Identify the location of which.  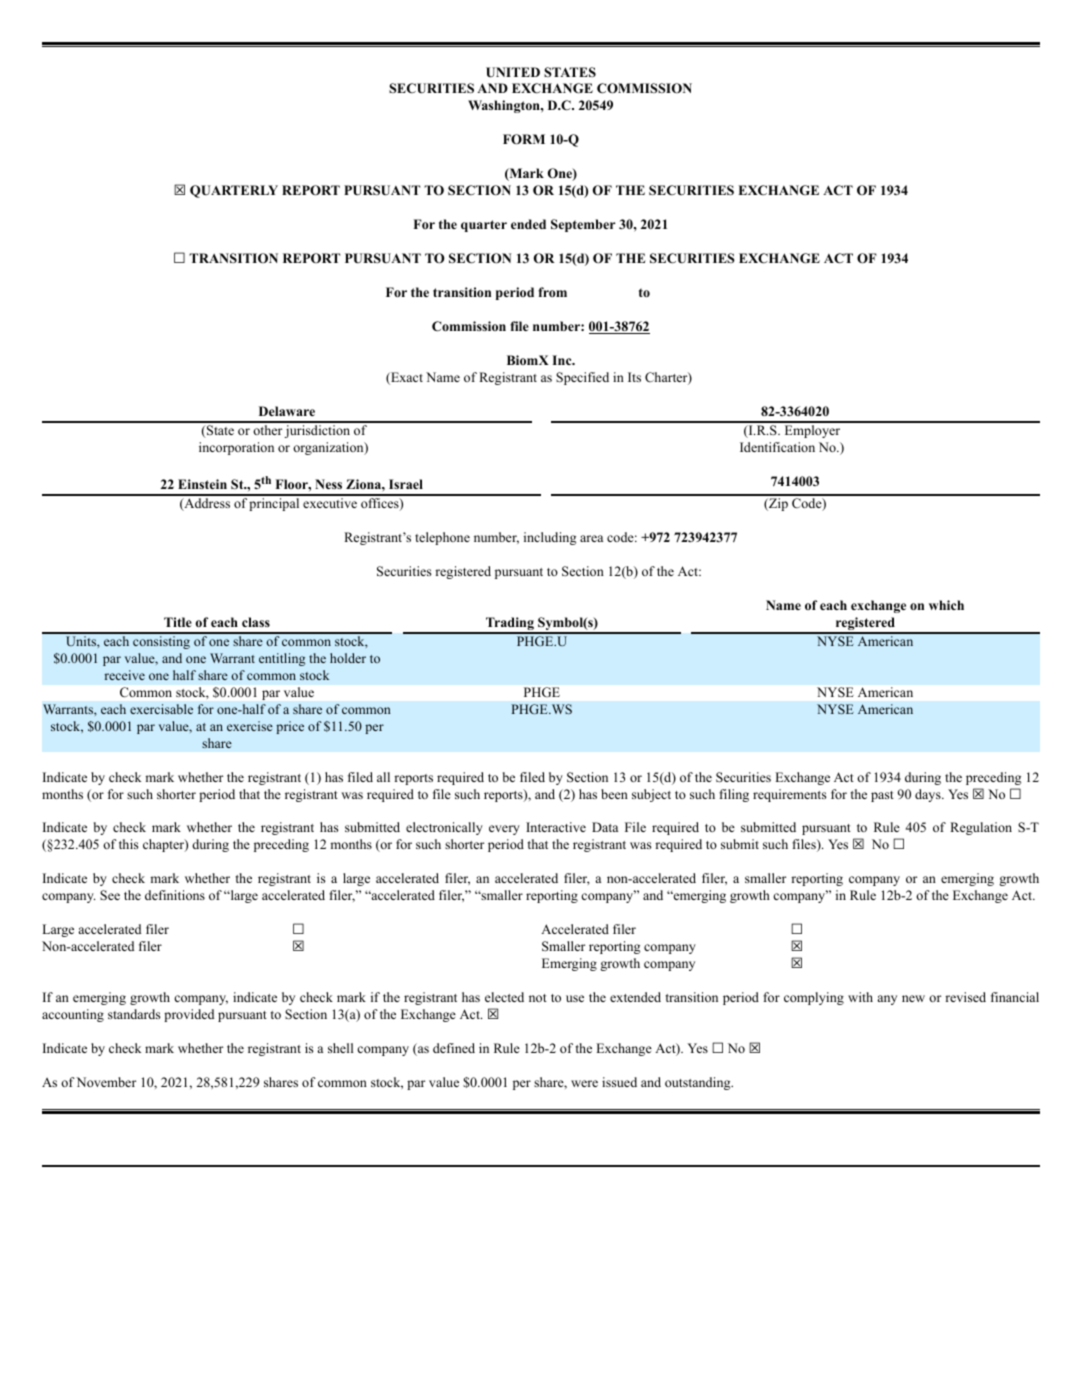
(946, 605).
